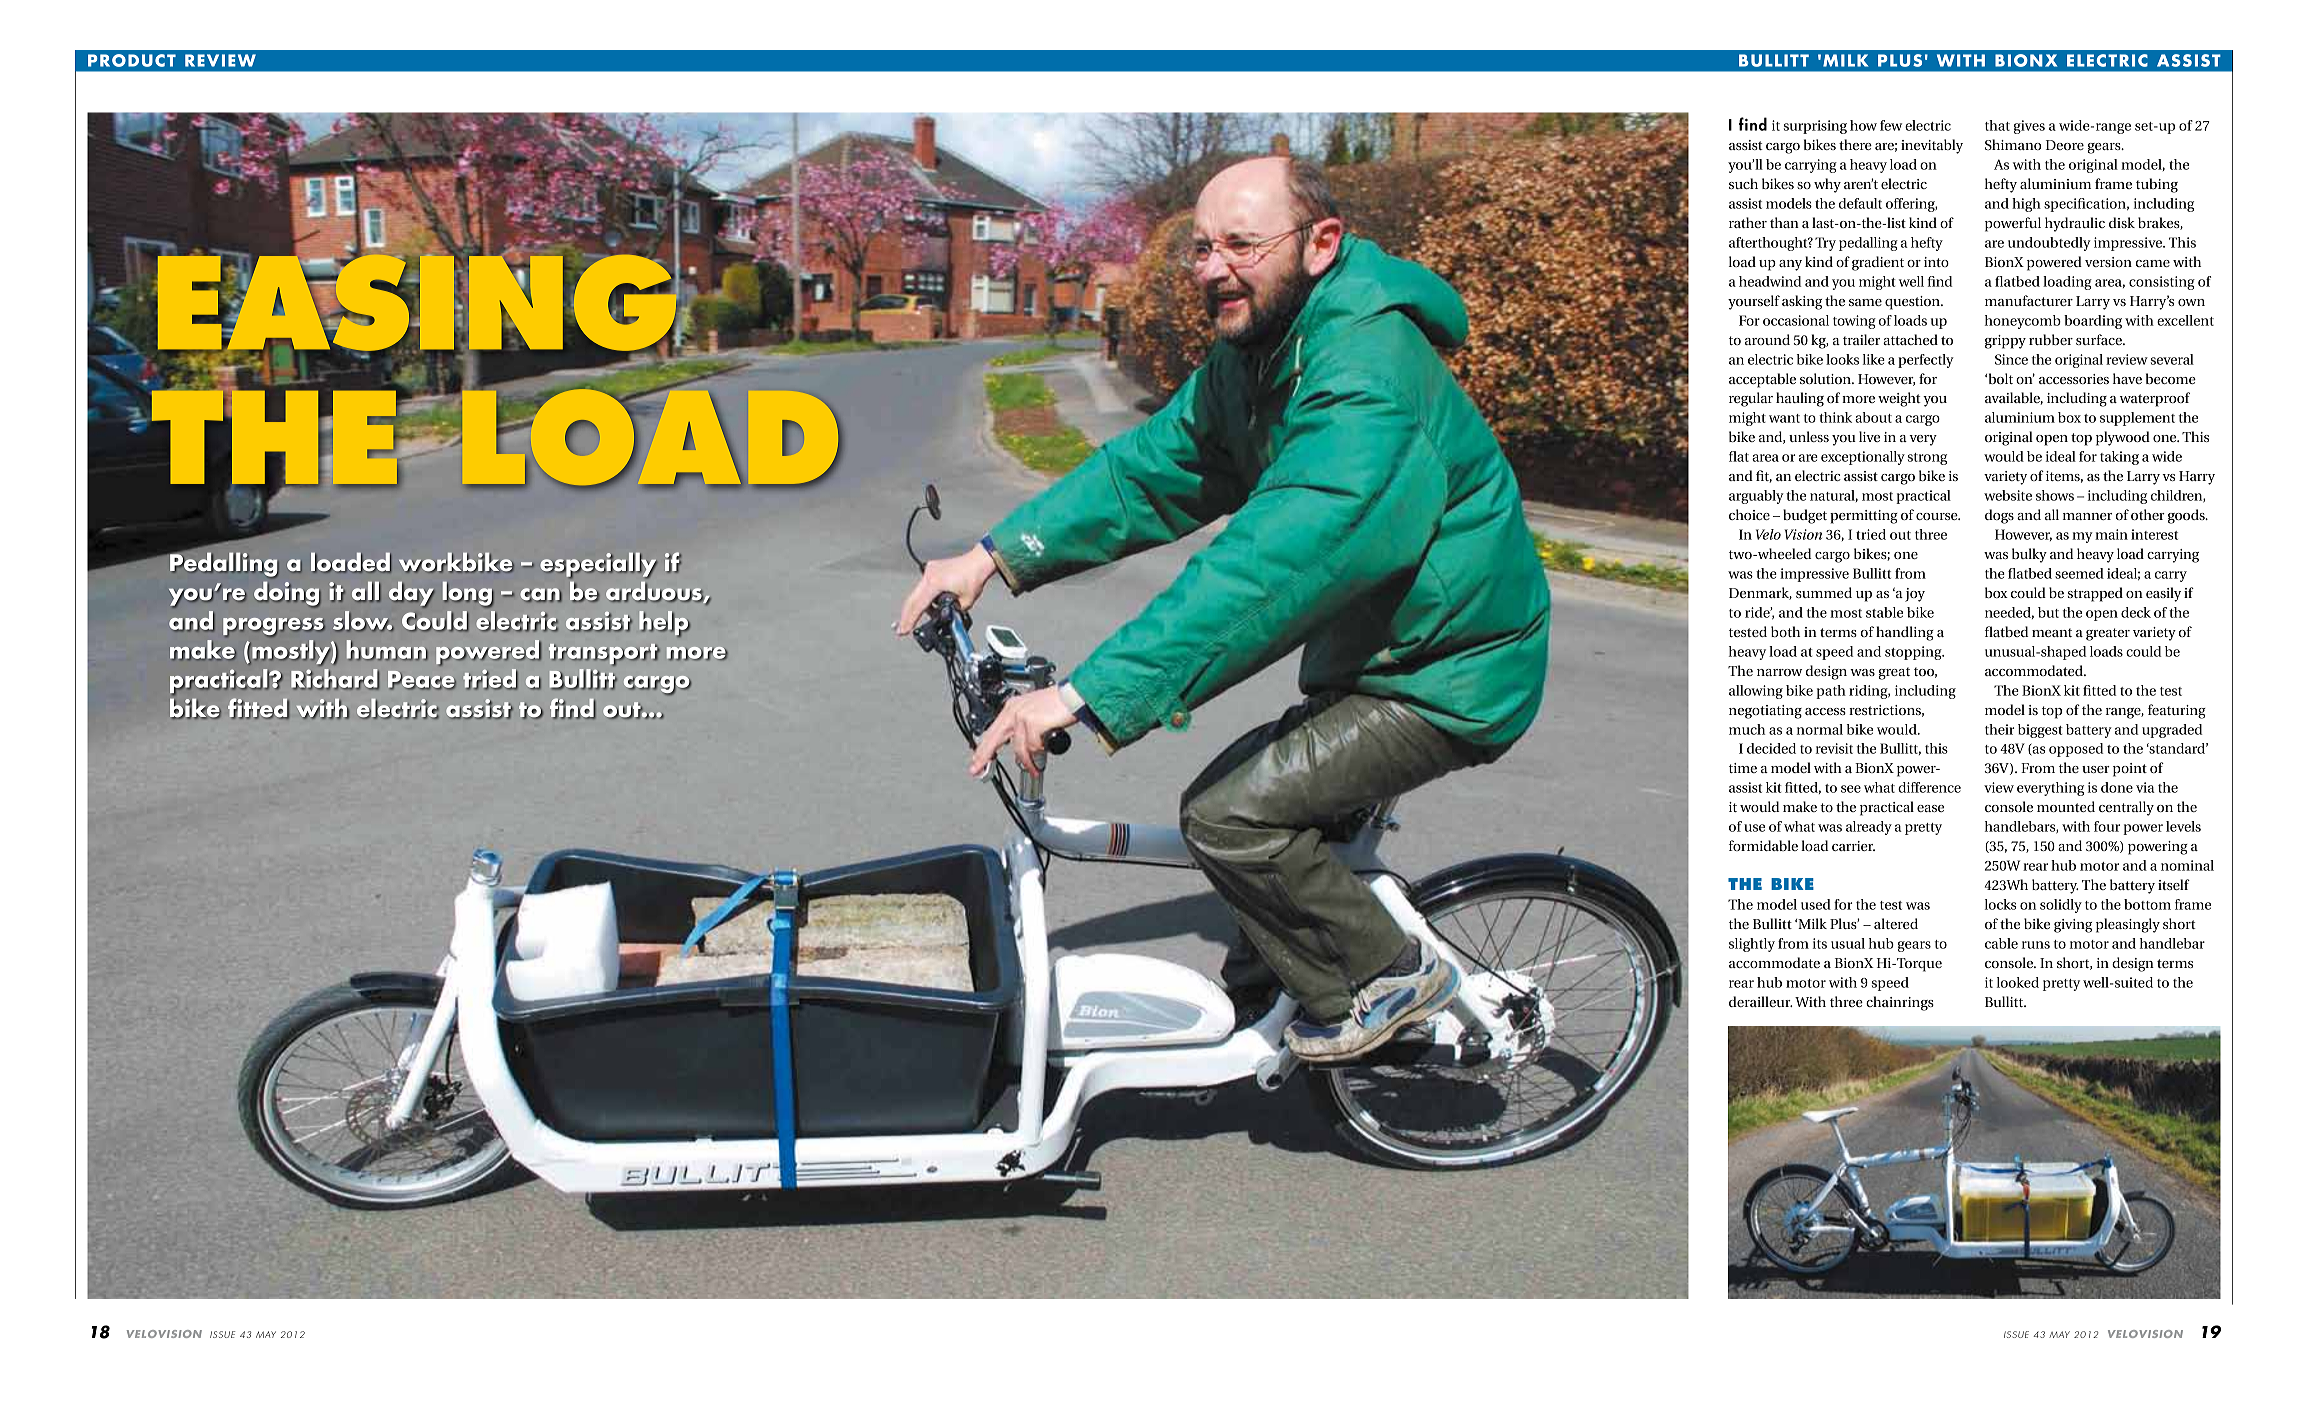 Image resolution: width=2308 pixels, height=1405 pixels. Describe the element at coordinates (422, 680) in the page. I see `Peace` at that location.
